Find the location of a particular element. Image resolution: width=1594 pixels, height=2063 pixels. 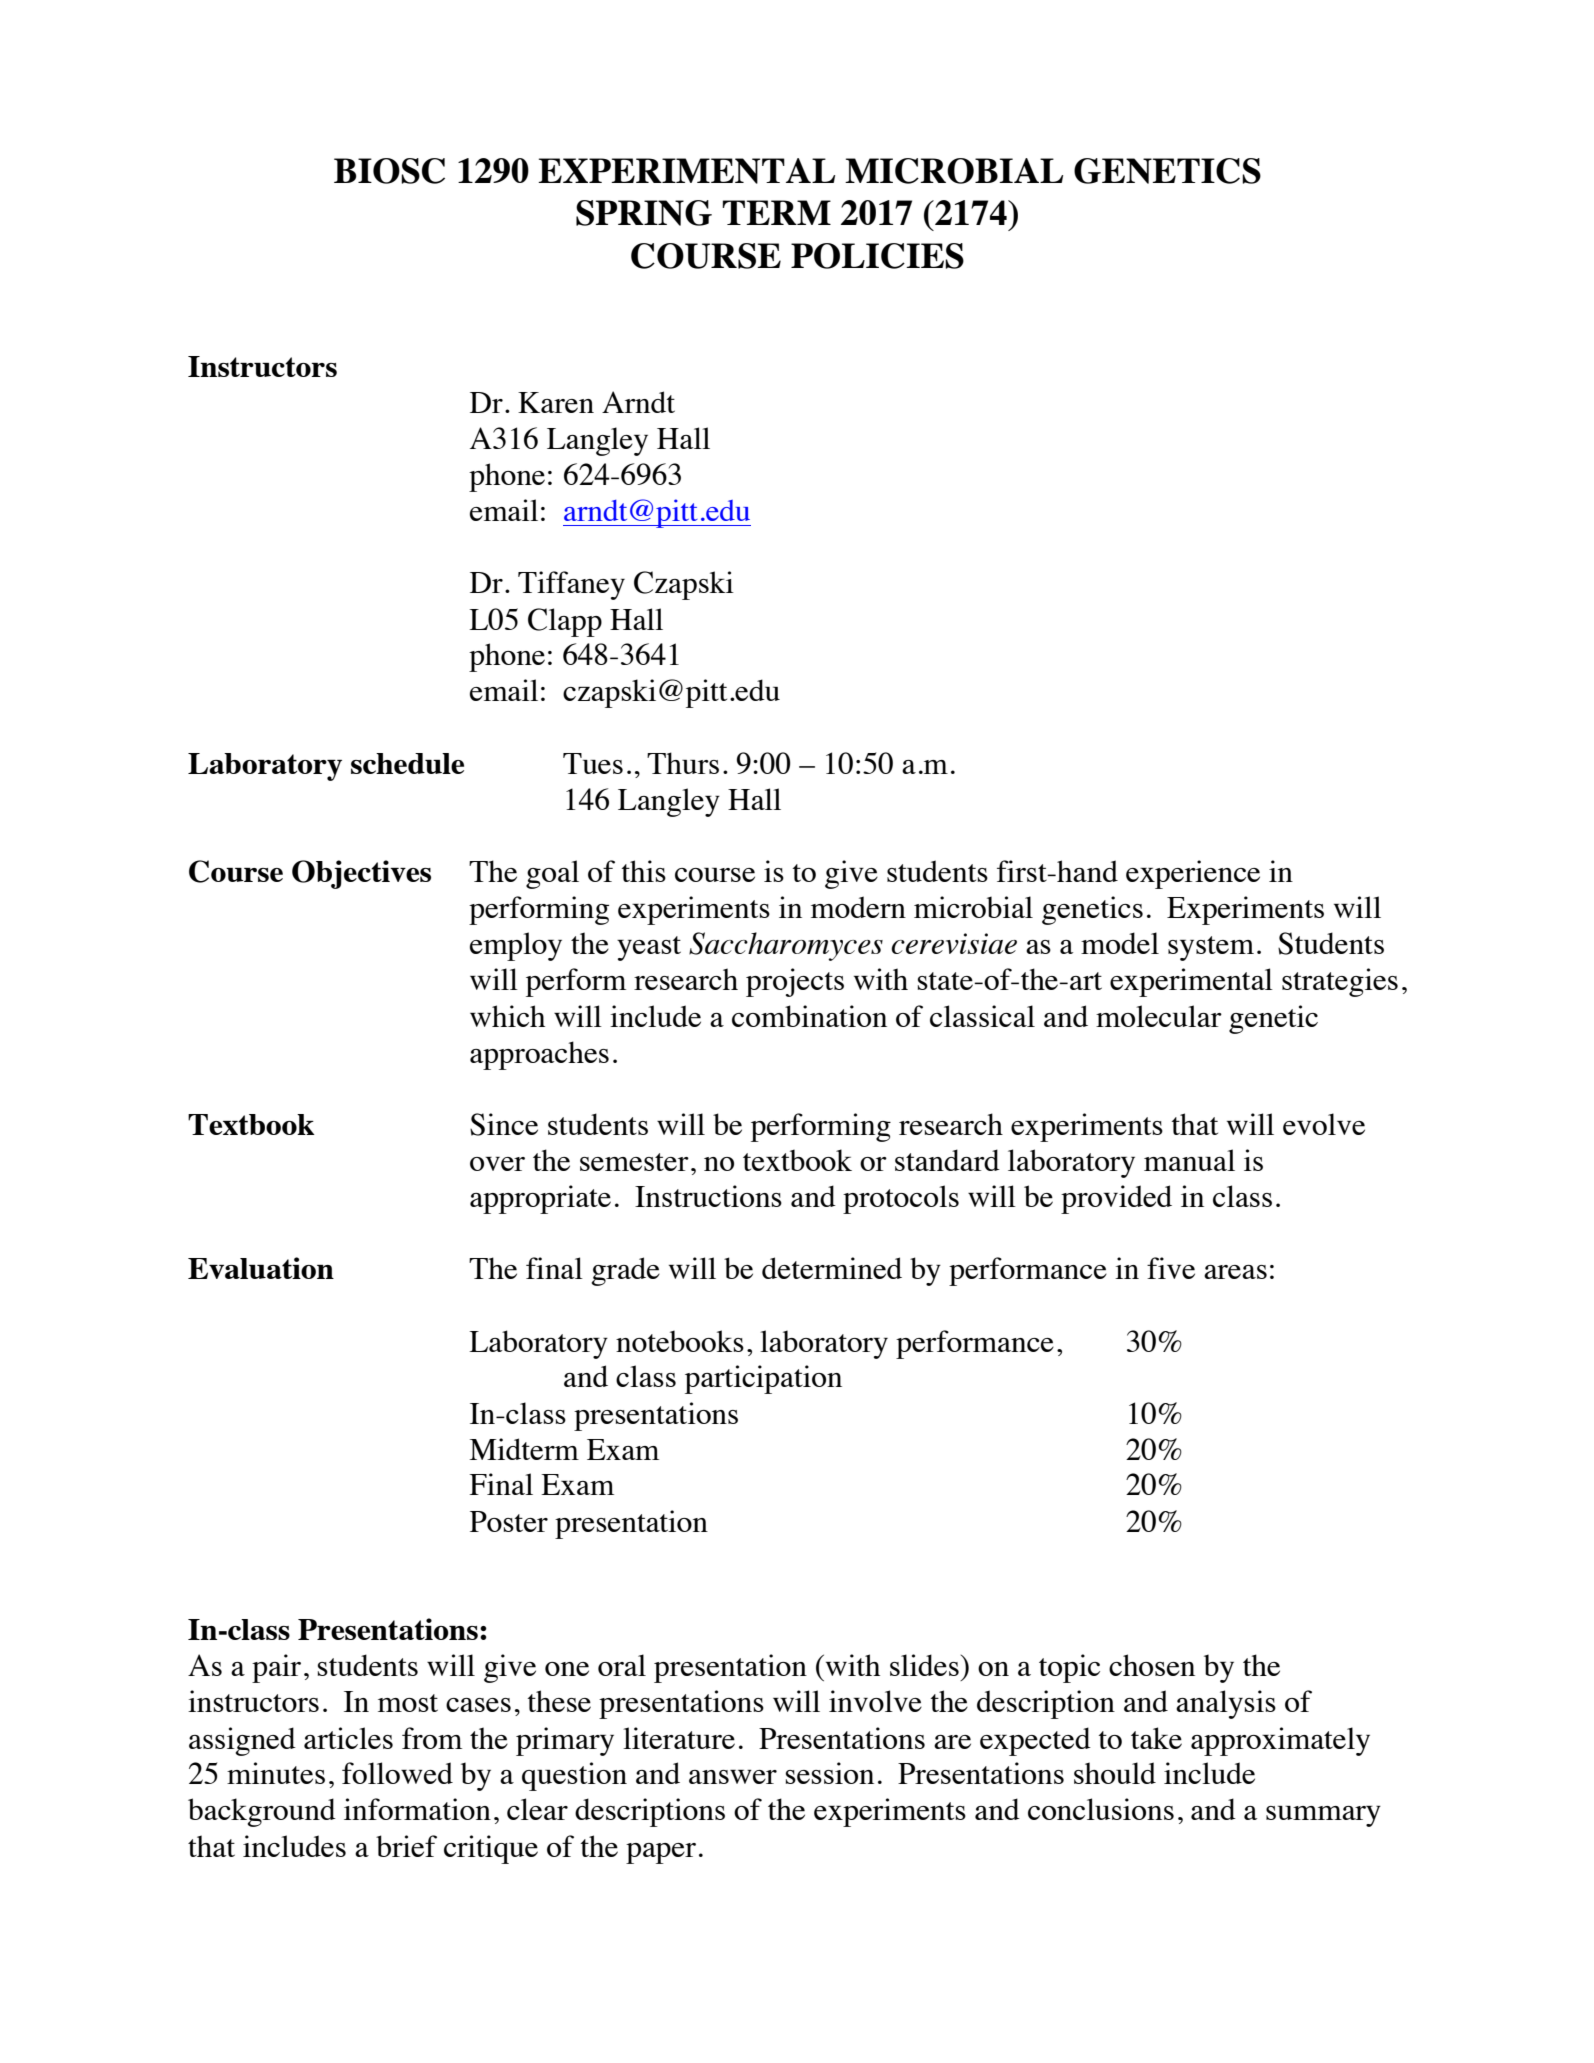

POLICIES is located at coordinates (877, 256).
